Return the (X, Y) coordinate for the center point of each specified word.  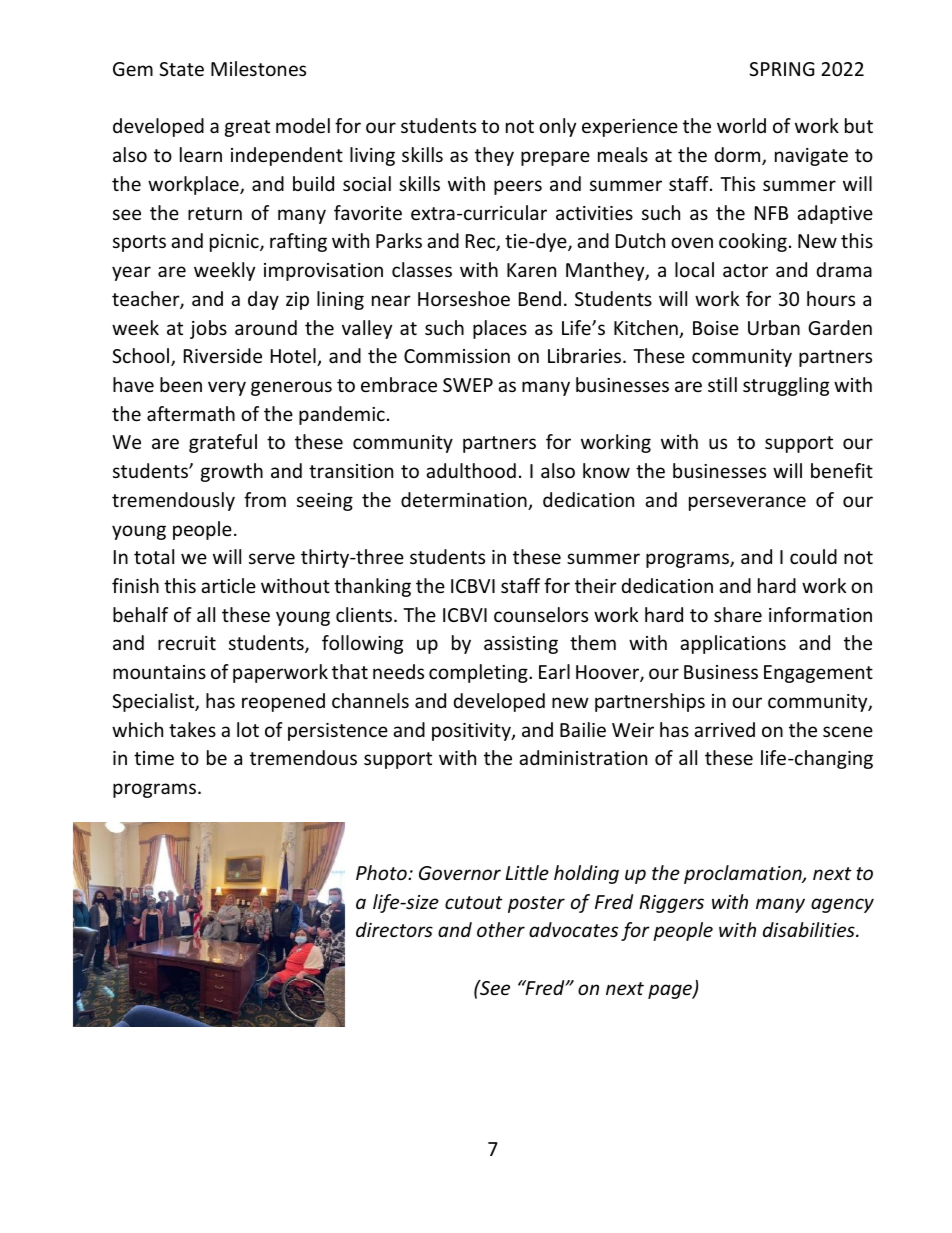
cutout (474, 902)
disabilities (810, 929)
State (181, 69)
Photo (382, 872)
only (557, 127)
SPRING (781, 69)
